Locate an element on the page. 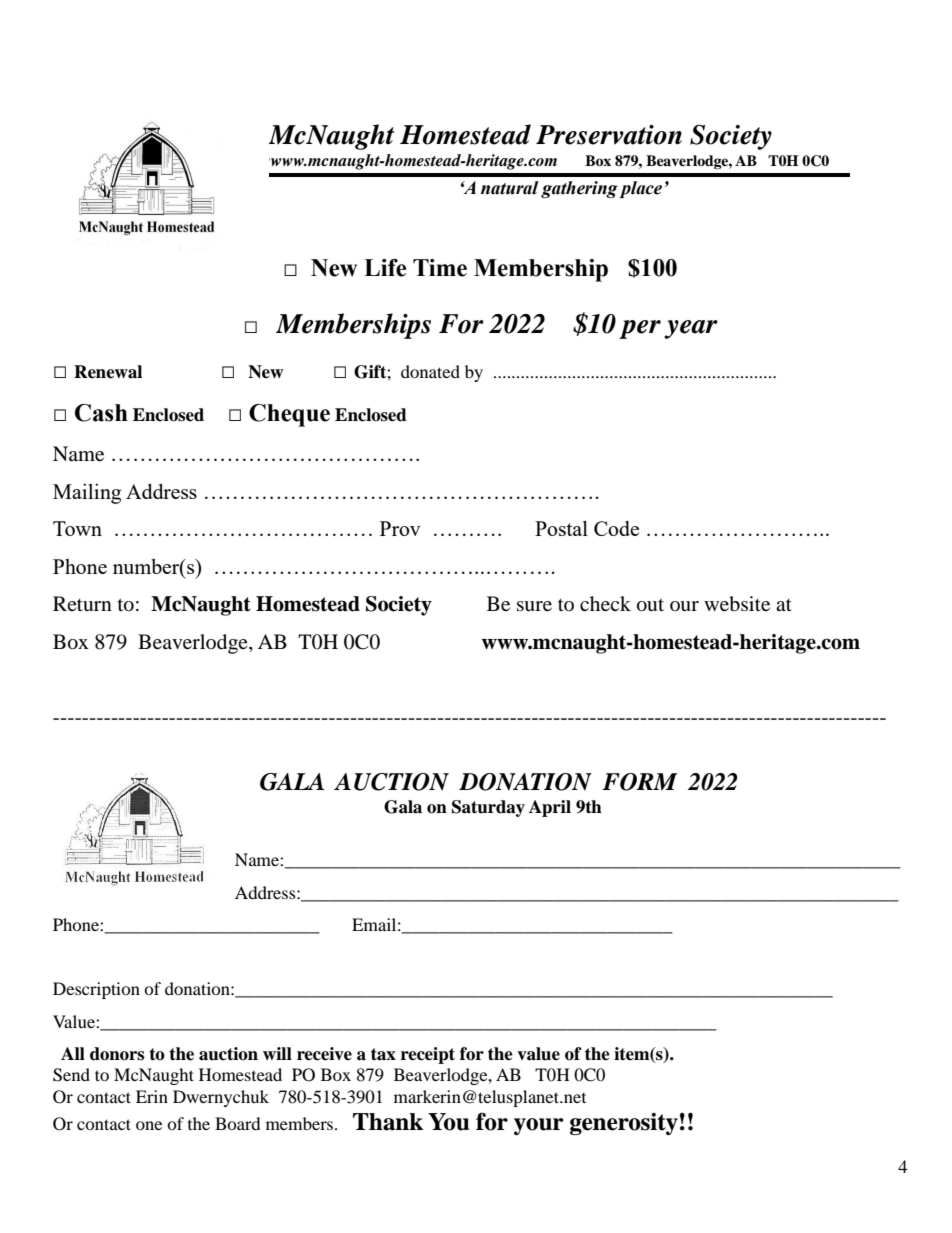  Life is located at coordinates (385, 268).
